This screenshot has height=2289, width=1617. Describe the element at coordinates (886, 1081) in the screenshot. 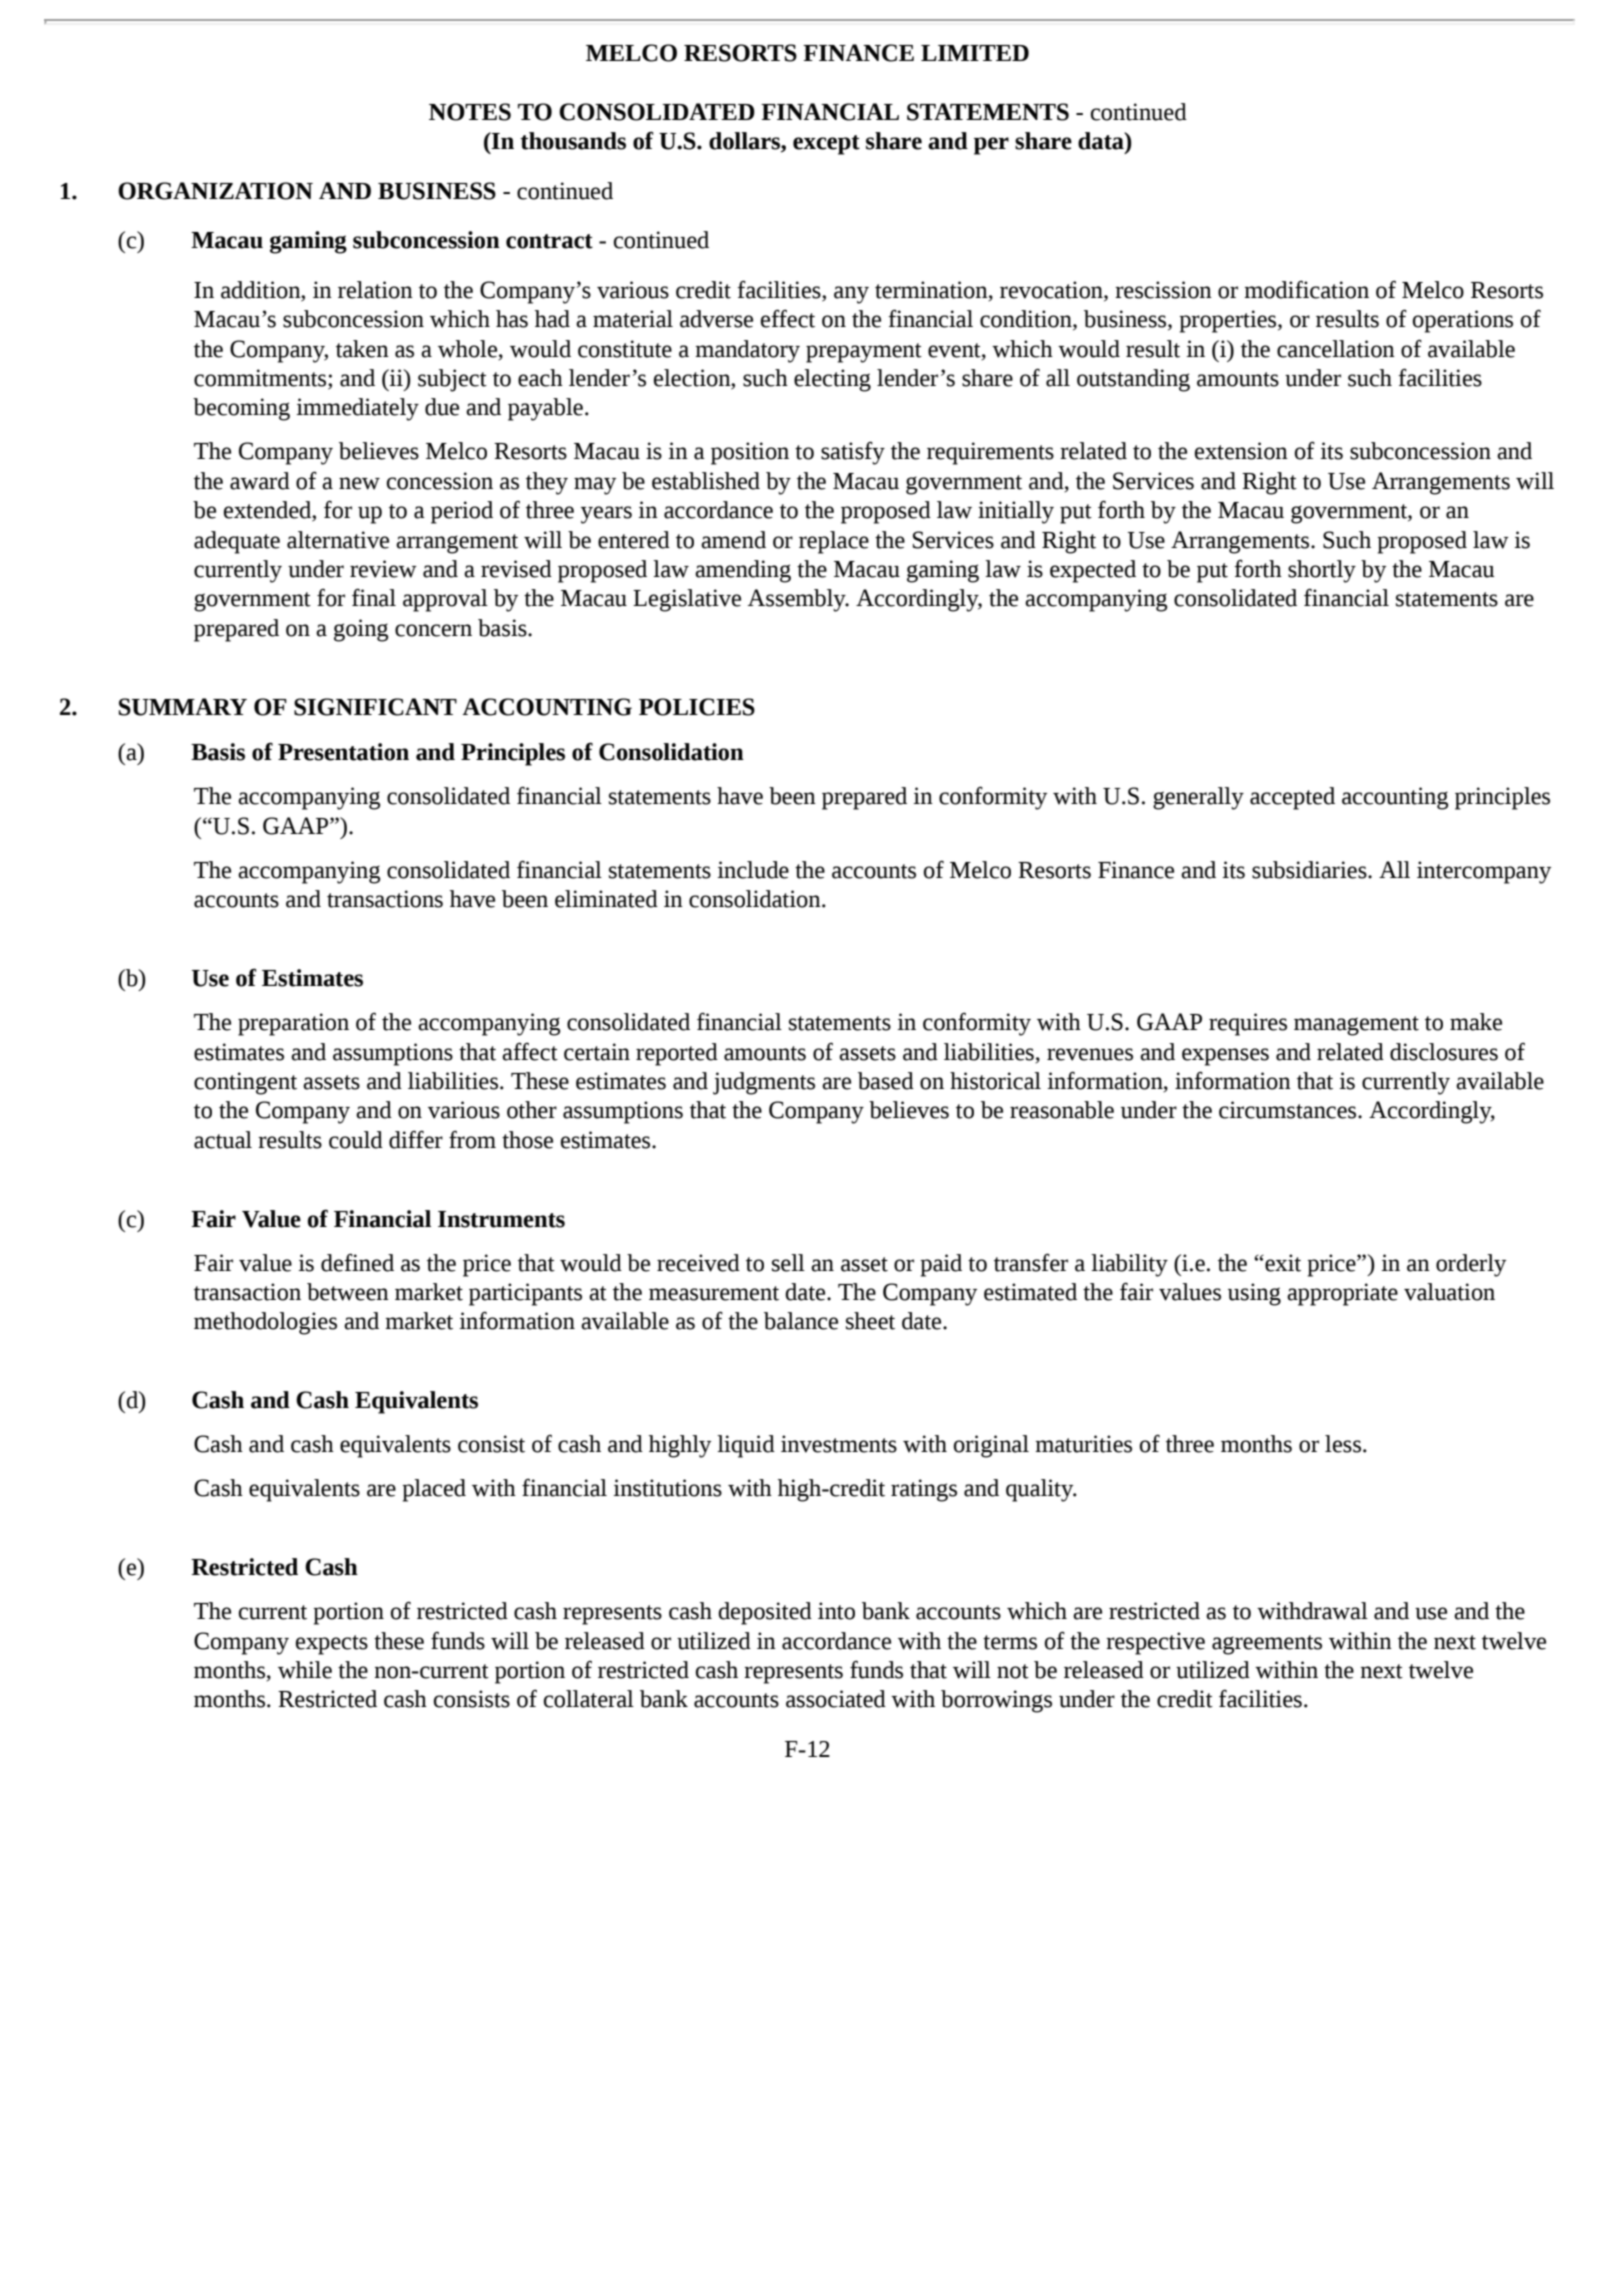

I see `based` at that location.
